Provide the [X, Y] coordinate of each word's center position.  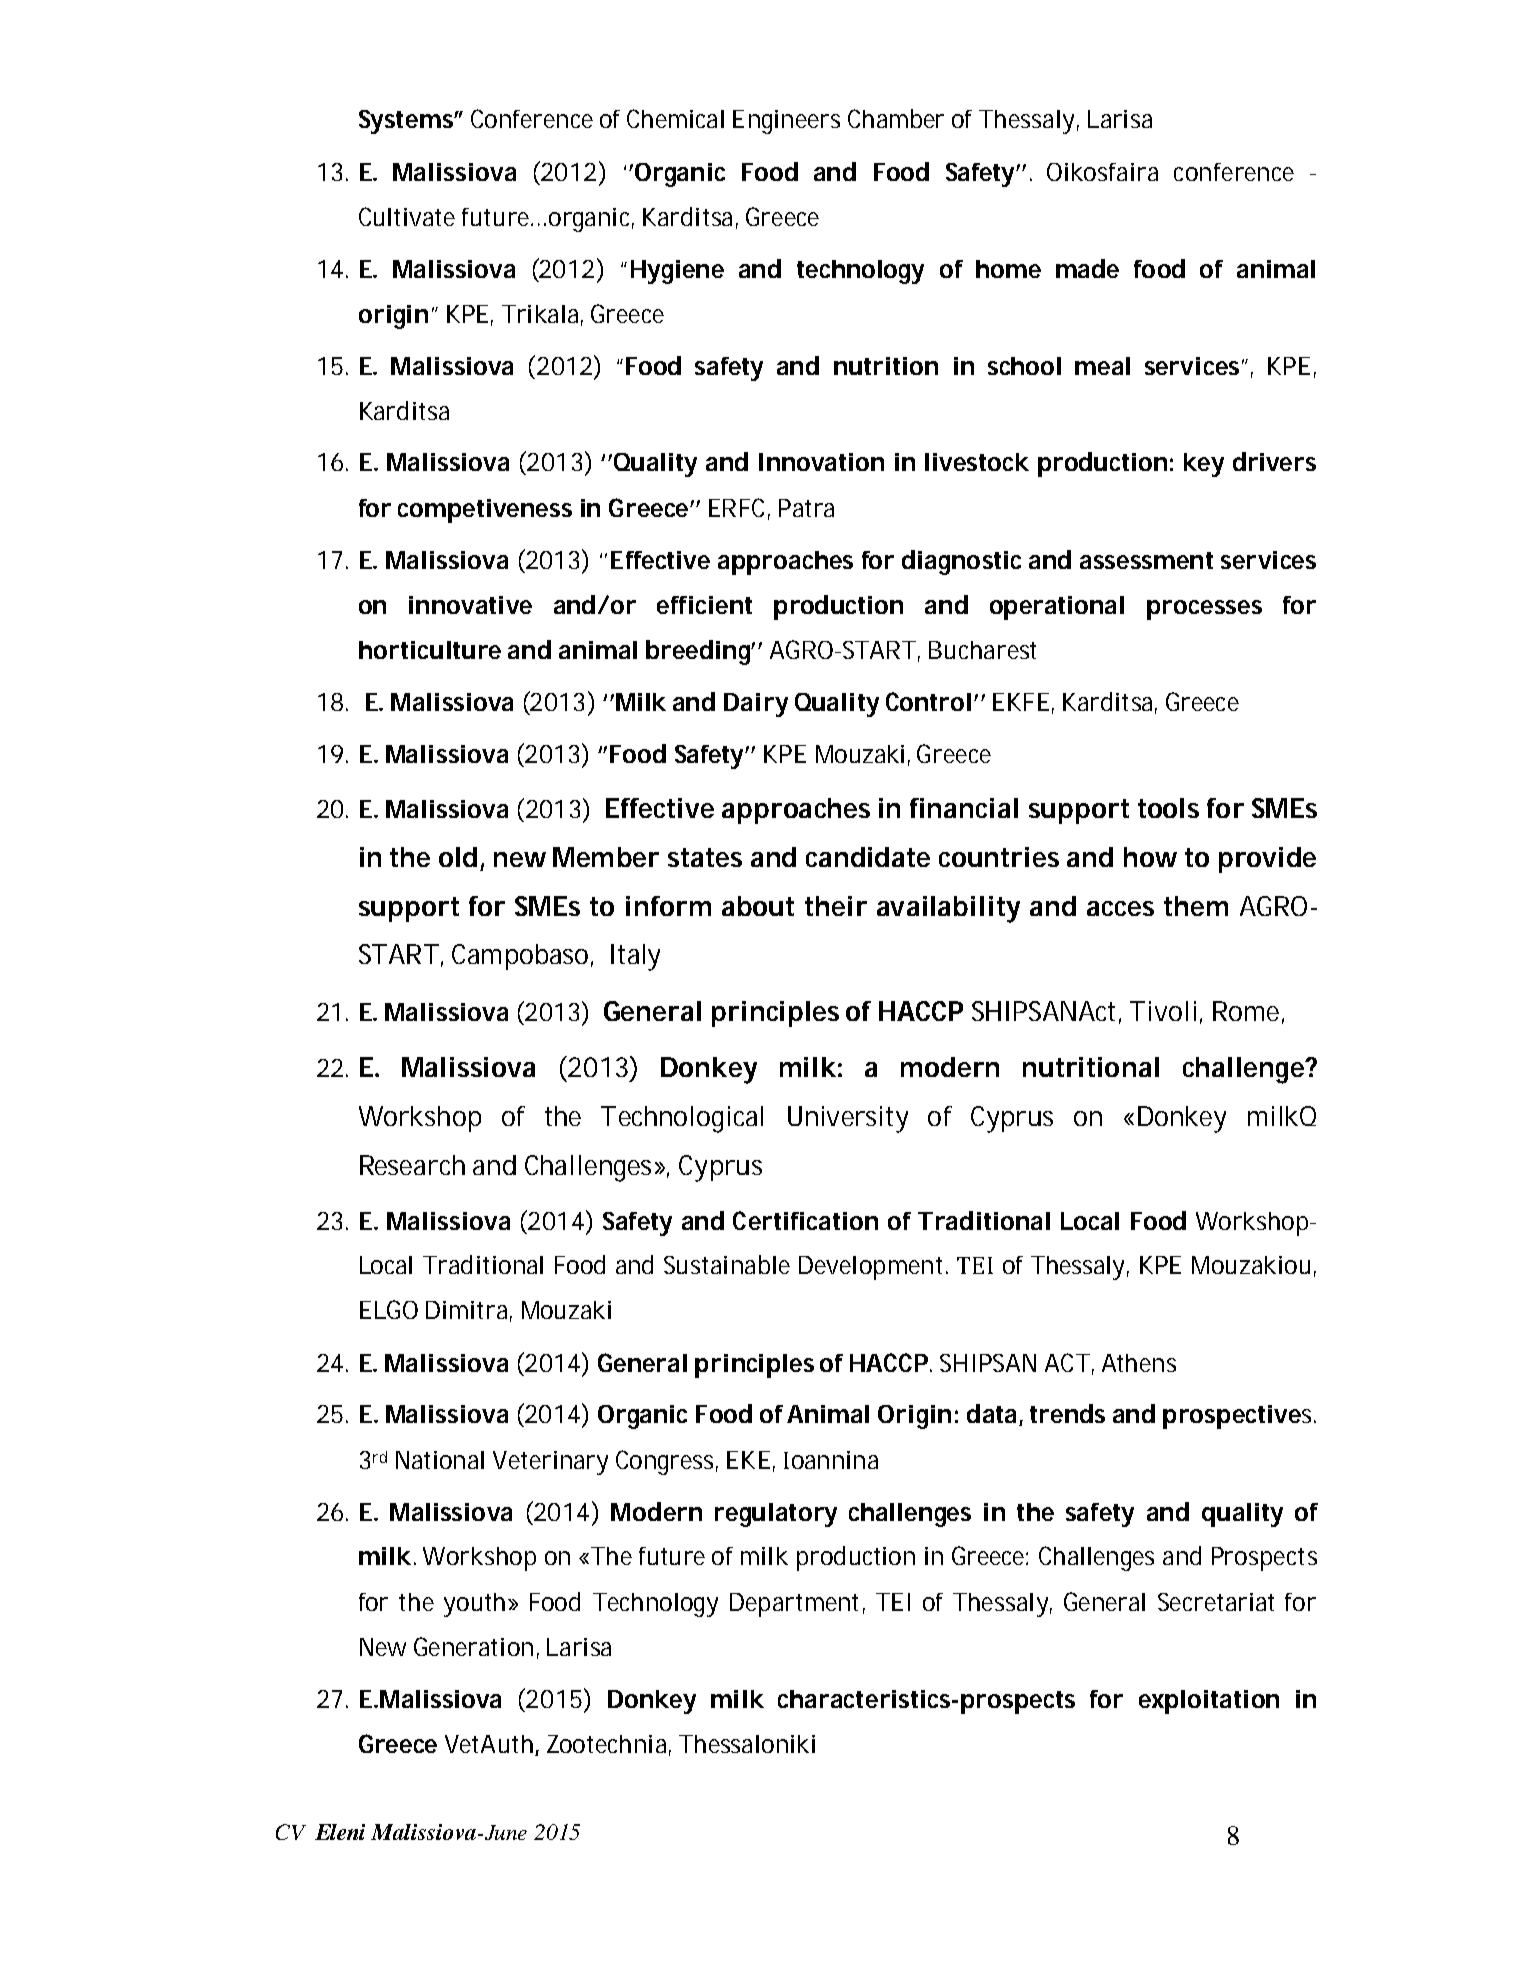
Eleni [340, 1832]
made [1087, 268]
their [836, 906]
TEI [893, 1602]
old [458, 857]
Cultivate [407, 216]
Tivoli [1163, 1011]
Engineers [786, 122]
